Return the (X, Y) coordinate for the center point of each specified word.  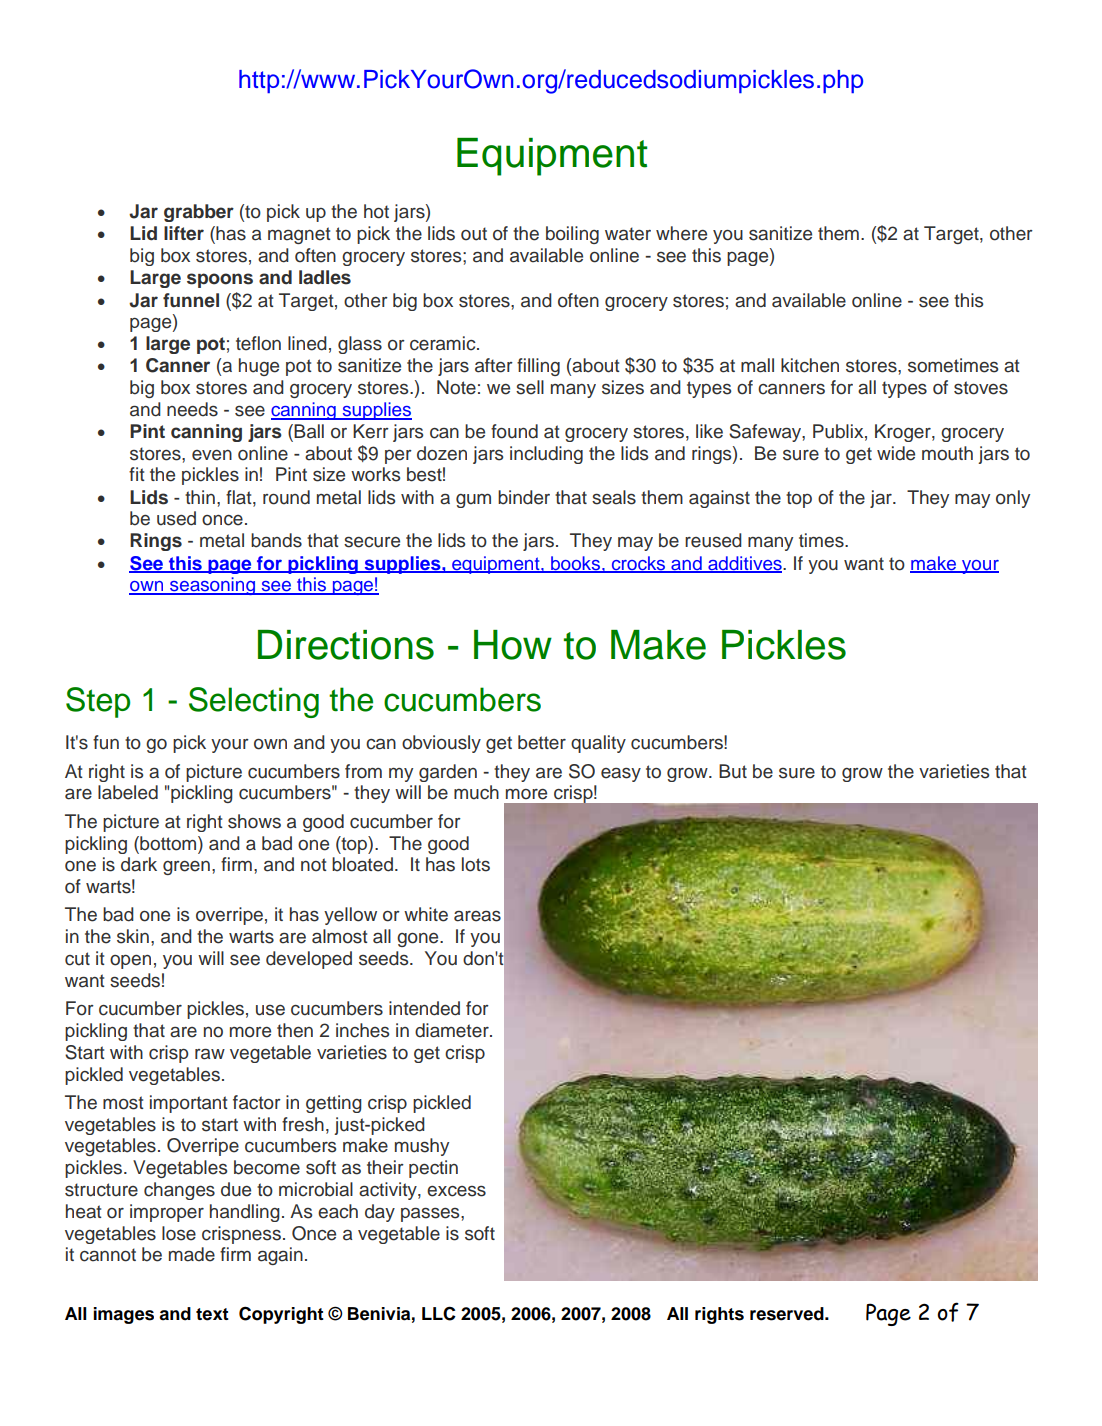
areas (477, 916)
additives (745, 564)
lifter (184, 233)
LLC (439, 1313)
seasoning (212, 586)
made (192, 1254)
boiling (572, 235)
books (575, 564)
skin (133, 936)
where (681, 233)
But (733, 771)
